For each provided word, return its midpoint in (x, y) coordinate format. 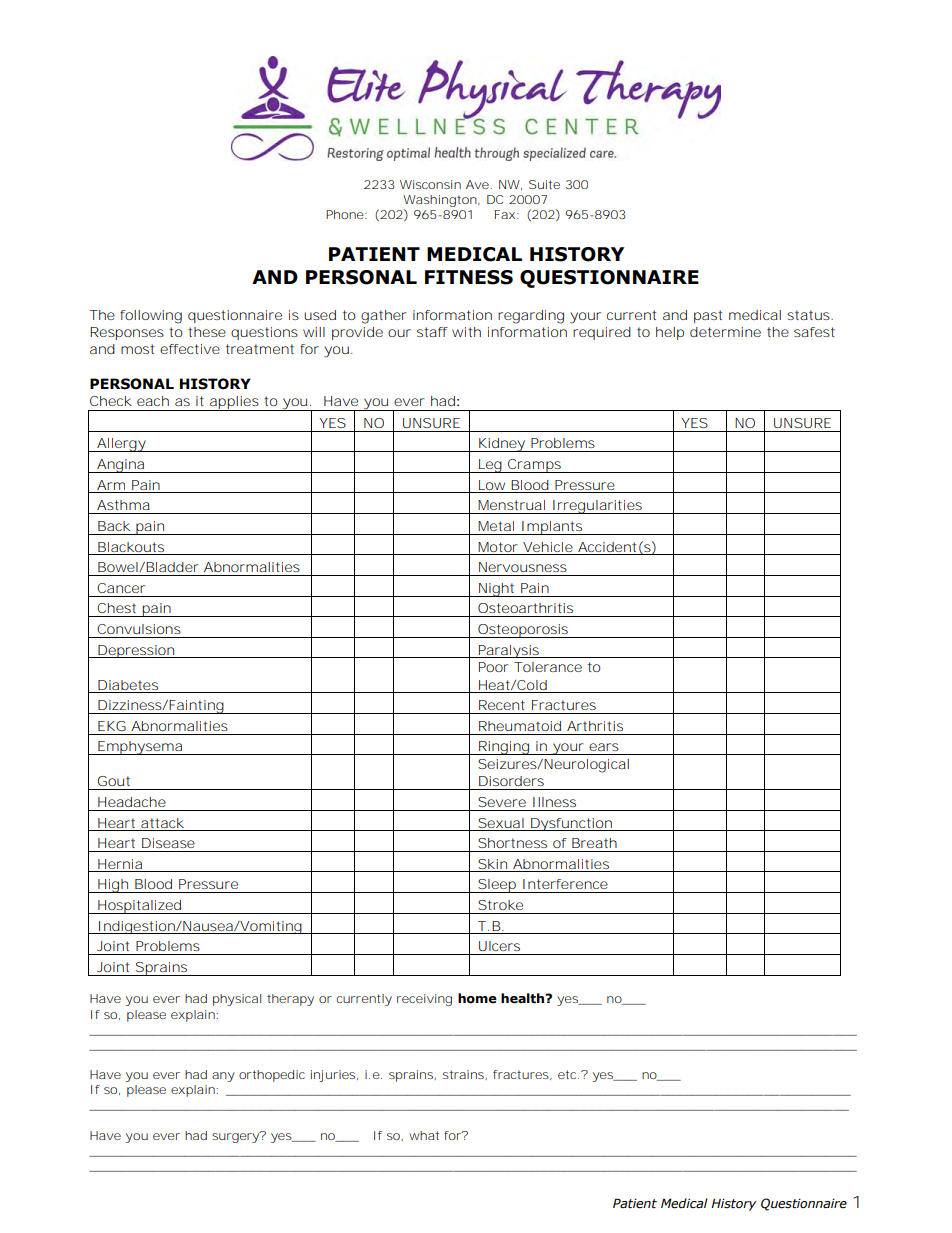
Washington (440, 201)
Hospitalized (139, 907)
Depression (136, 651)
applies (234, 403)
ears (604, 747)
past (708, 316)
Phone (346, 214)
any (223, 1077)
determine (725, 332)
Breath (594, 843)
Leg (490, 466)
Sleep (497, 886)
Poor (494, 667)
